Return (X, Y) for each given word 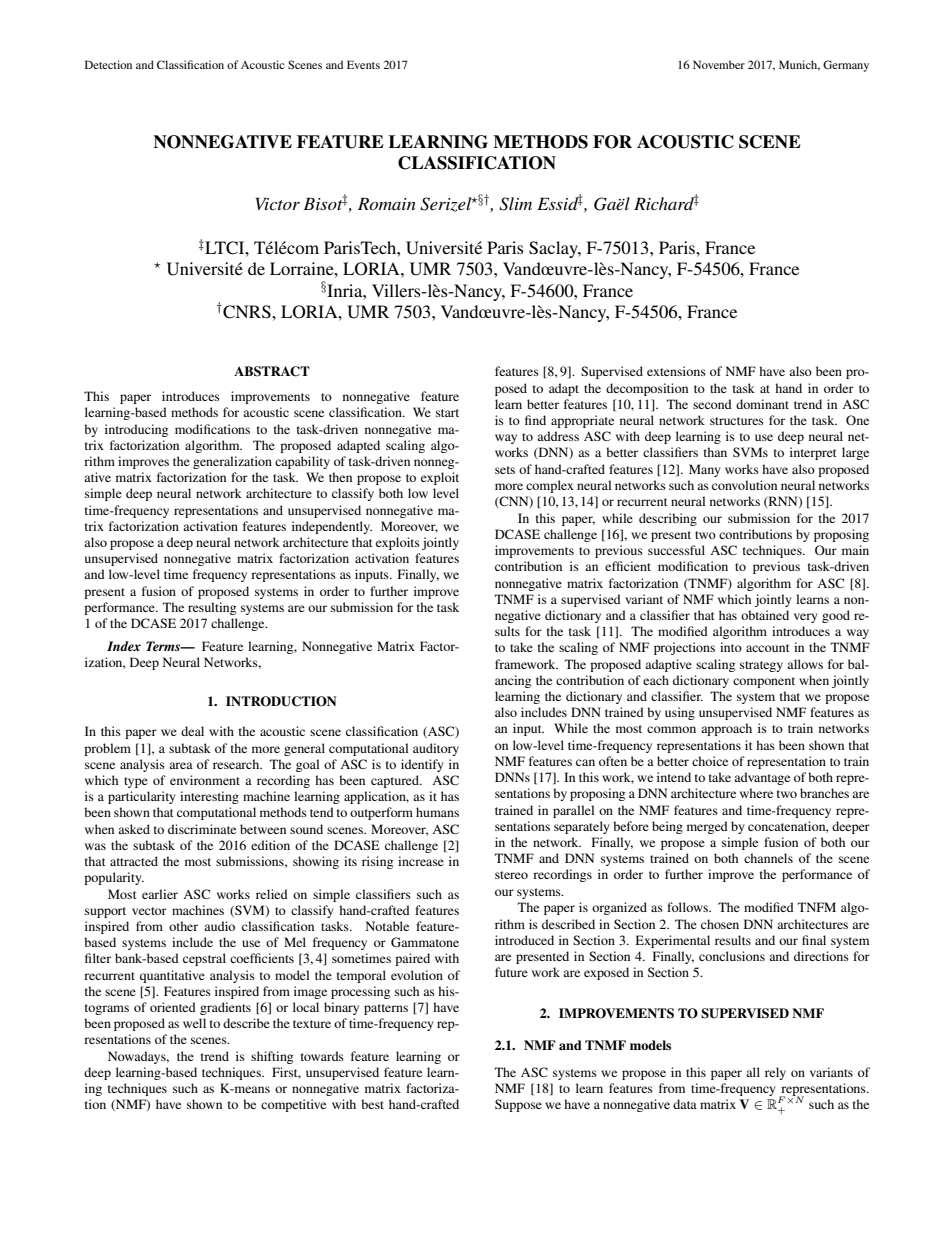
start (447, 413)
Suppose (518, 1105)
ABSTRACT (272, 371)
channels (768, 858)
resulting (212, 608)
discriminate (202, 829)
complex (550, 486)
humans (437, 812)
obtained (765, 615)
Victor (278, 204)
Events (363, 64)
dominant (762, 404)
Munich (799, 65)
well (194, 1023)
